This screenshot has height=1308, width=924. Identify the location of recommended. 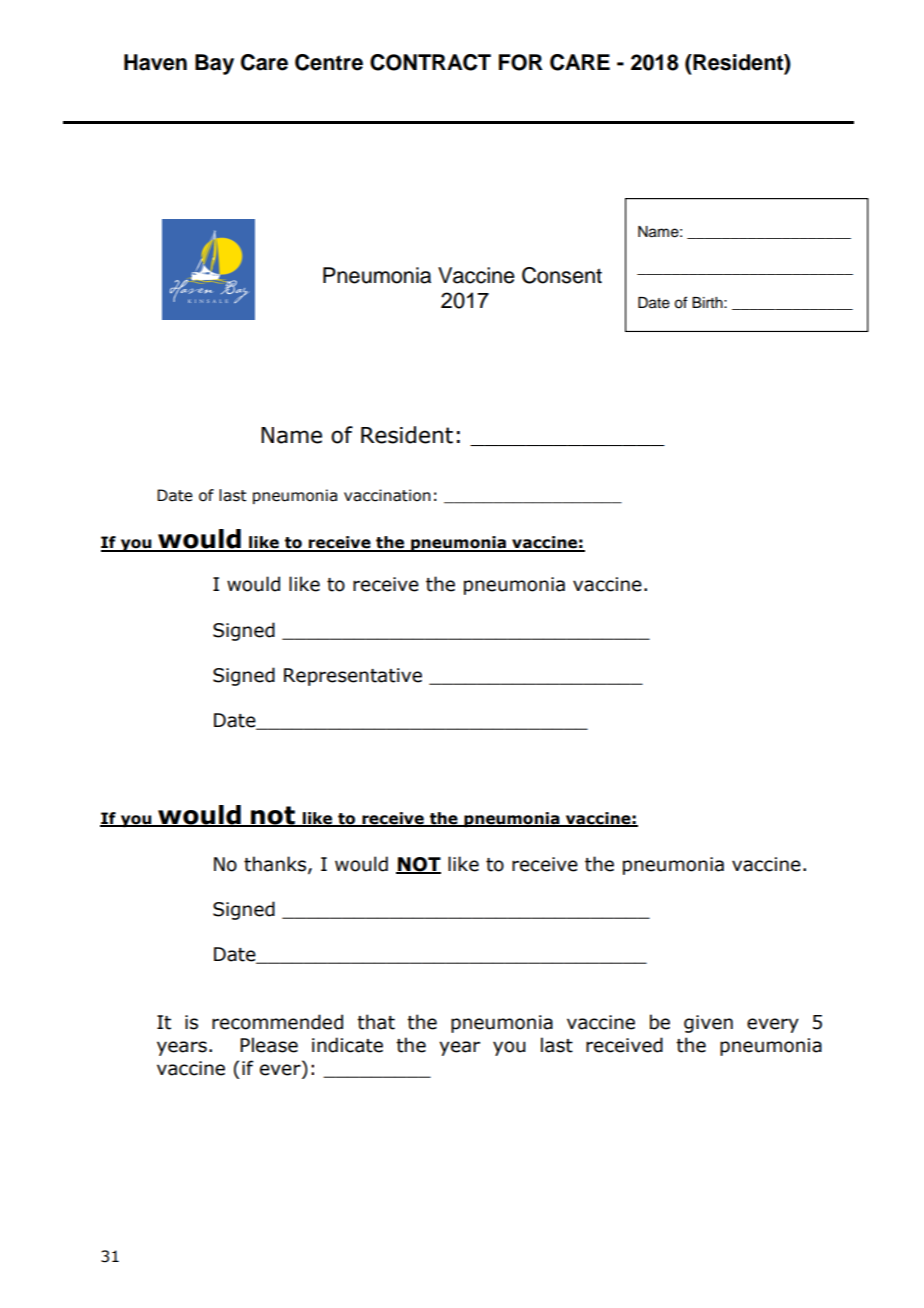
(277, 1022).
